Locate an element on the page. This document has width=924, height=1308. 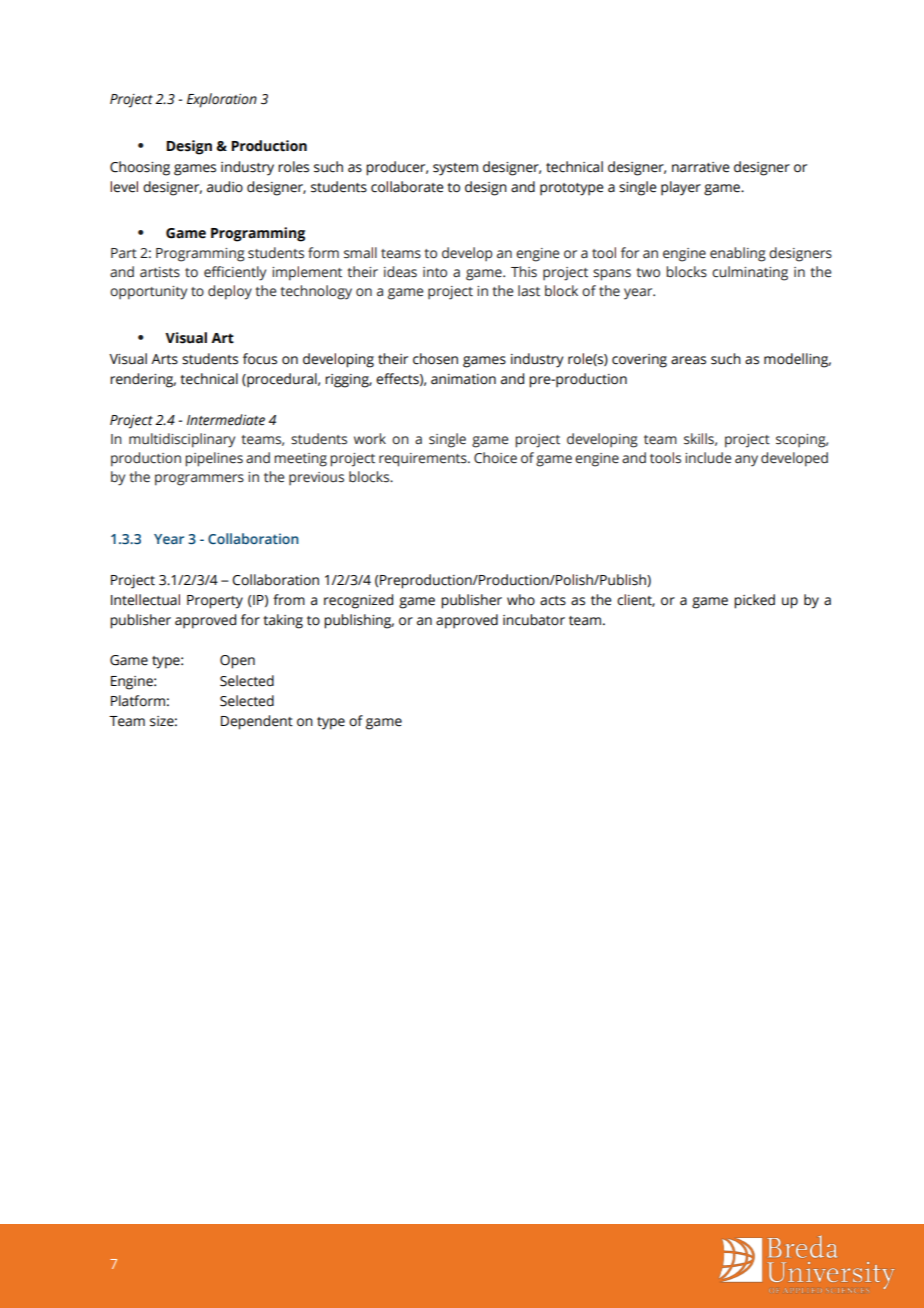
animation is located at coordinates (463, 379).
